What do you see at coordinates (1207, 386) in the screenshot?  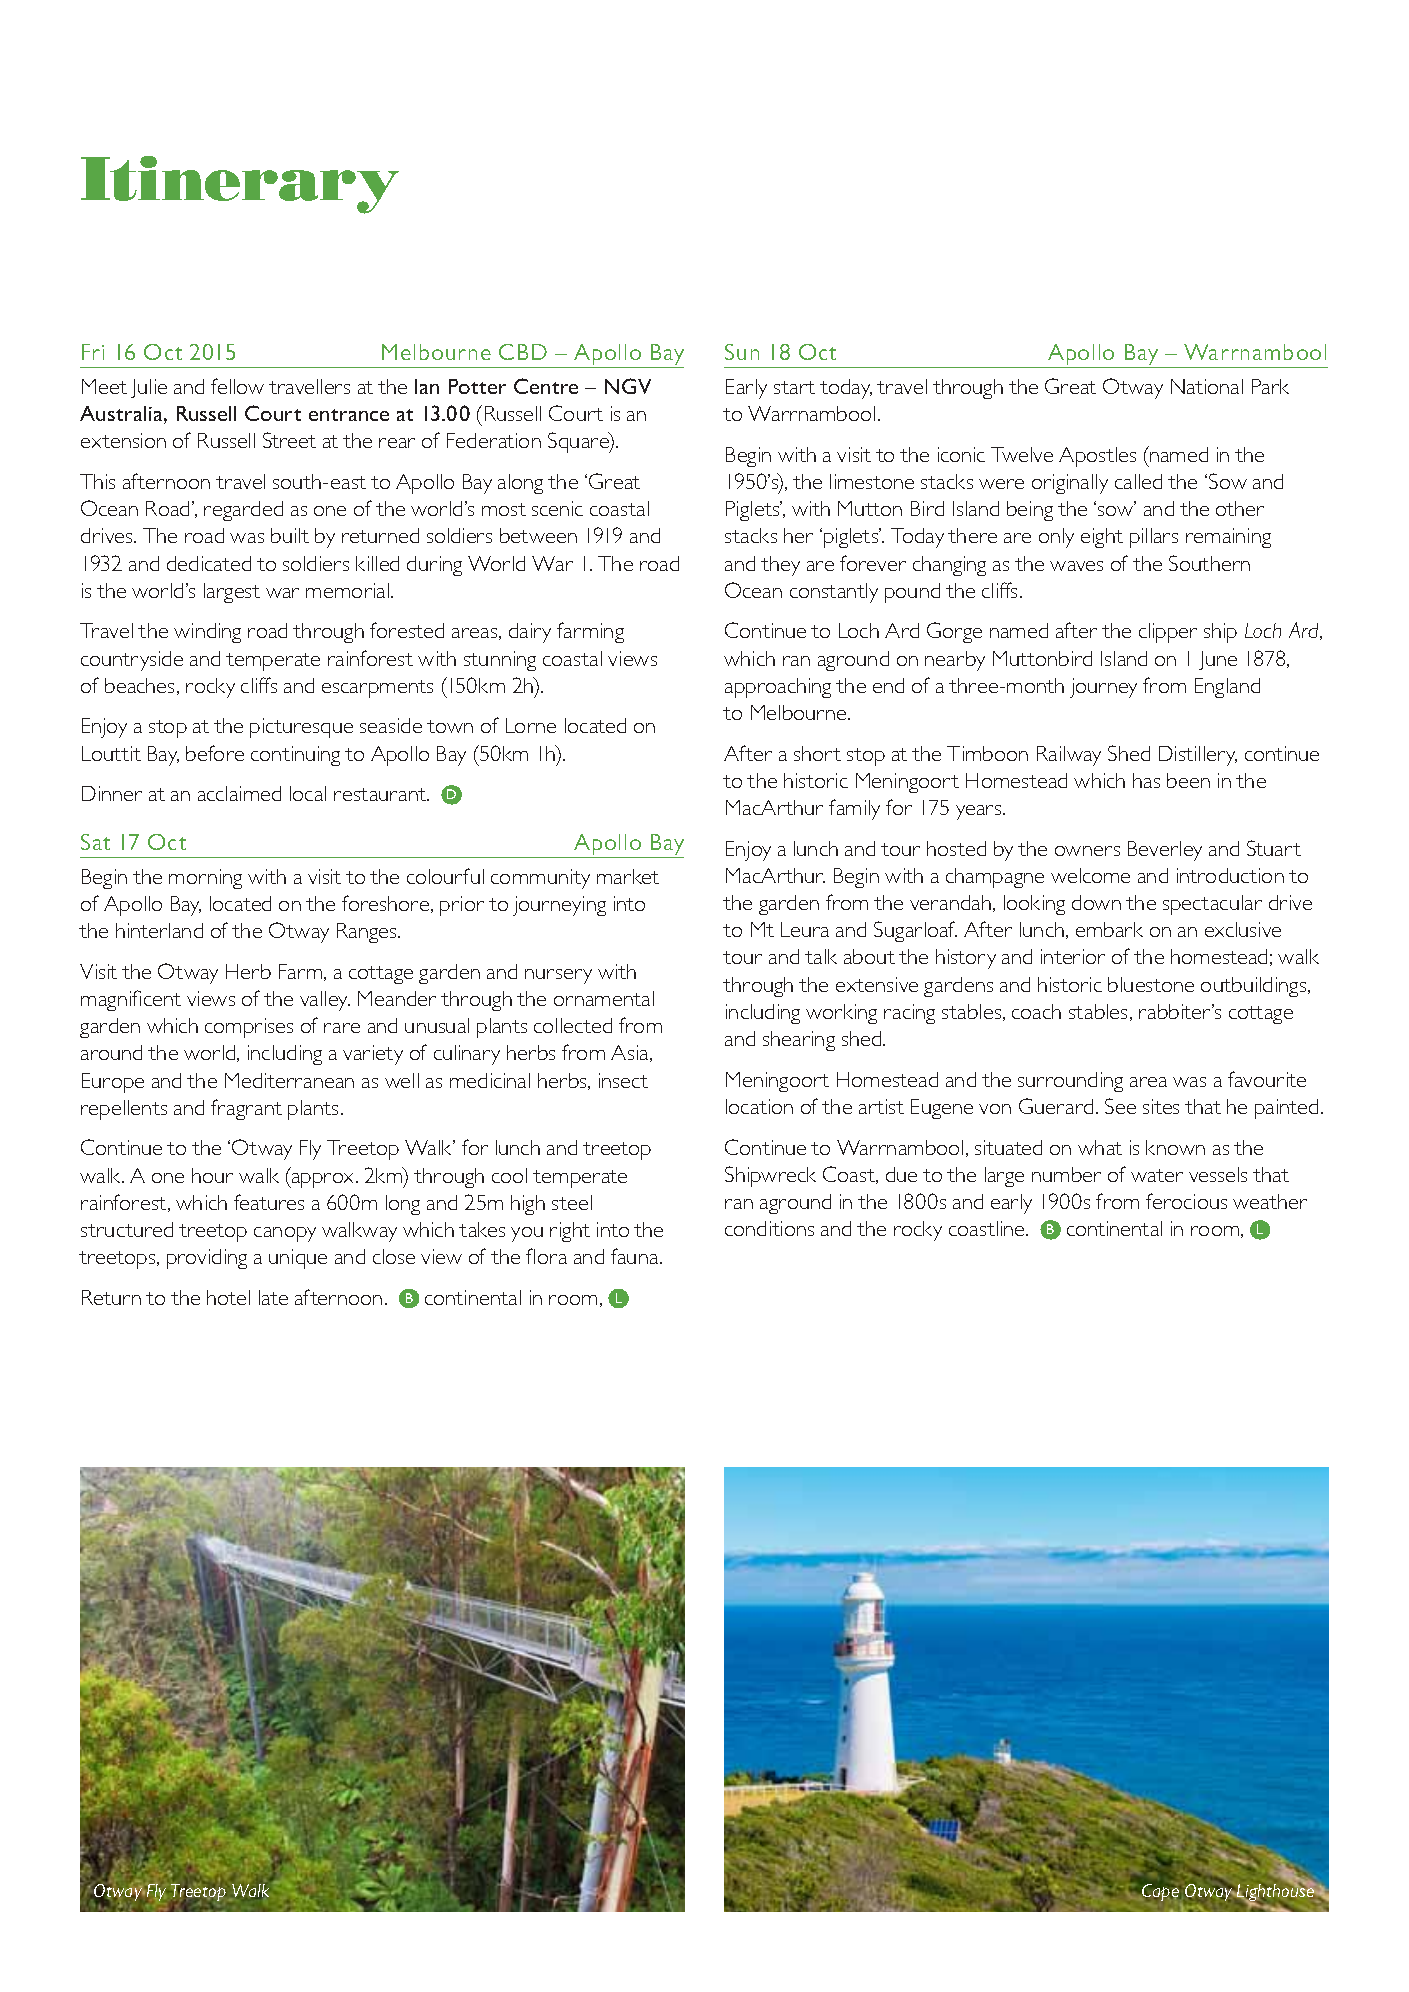 I see `National` at bounding box center [1207, 386].
